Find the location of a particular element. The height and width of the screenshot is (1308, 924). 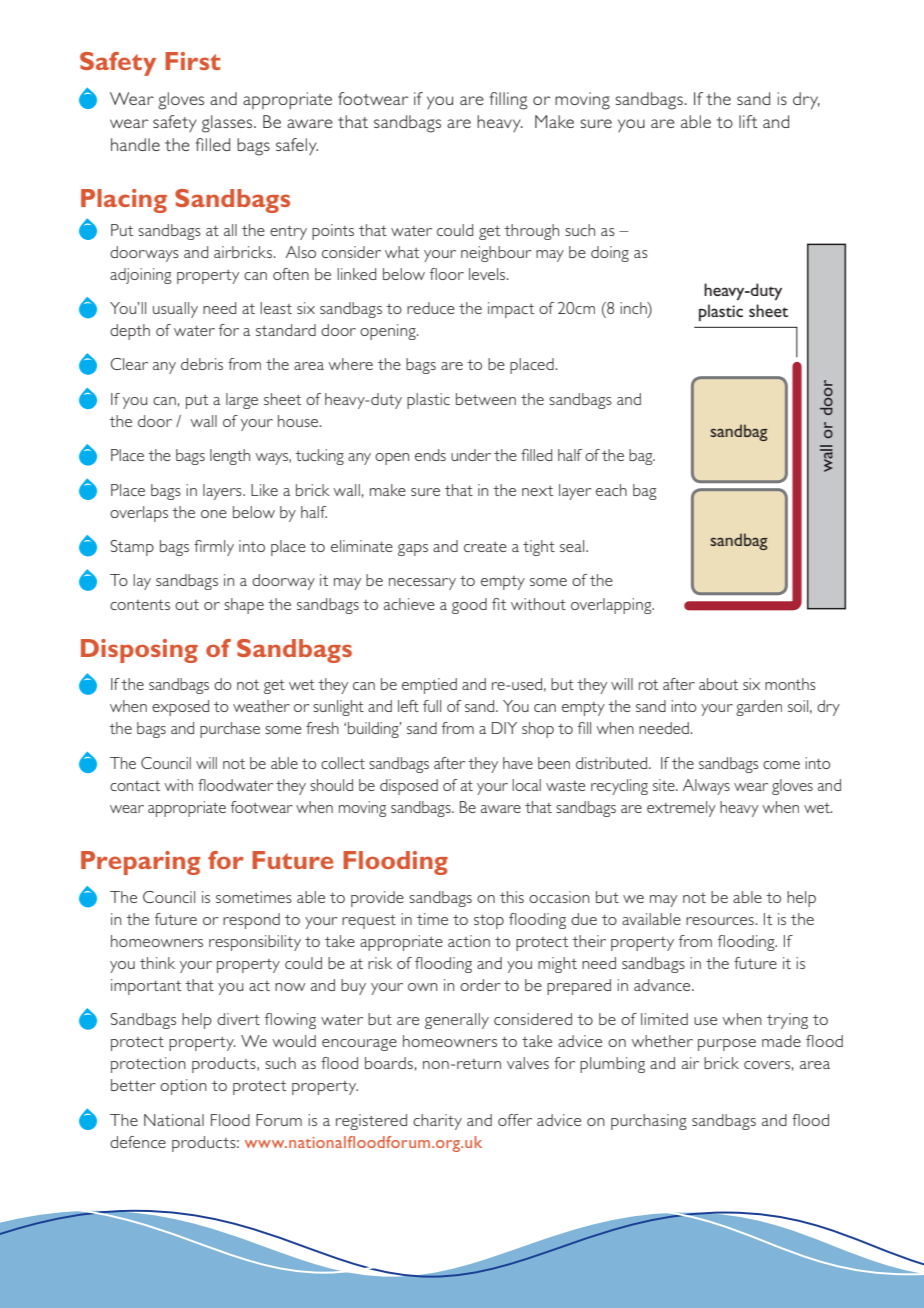

safely is located at coordinates (297, 146).
